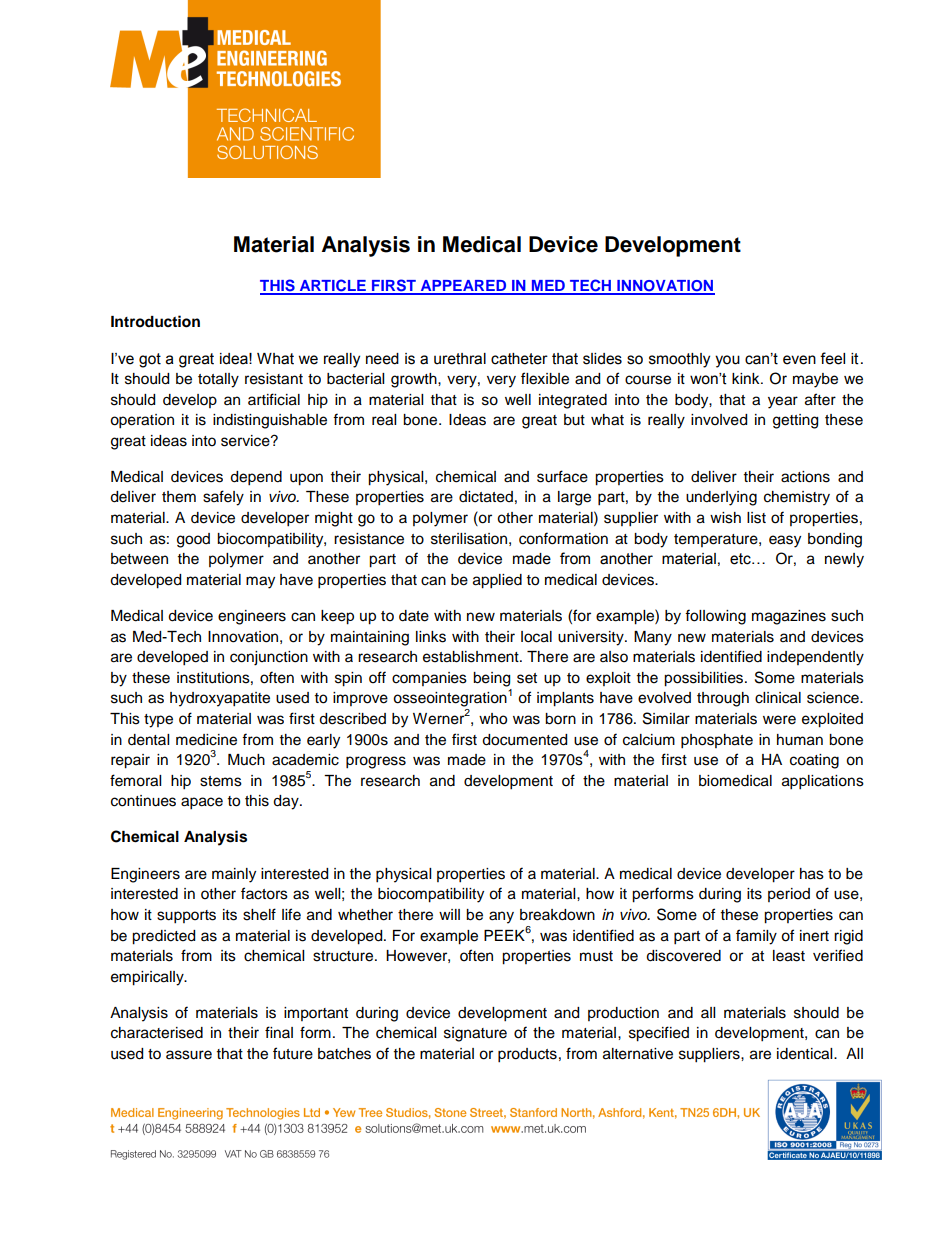 This screenshot has width=952, height=1233. What do you see at coordinates (221, 781) in the screenshot?
I see `stems` at bounding box center [221, 781].
